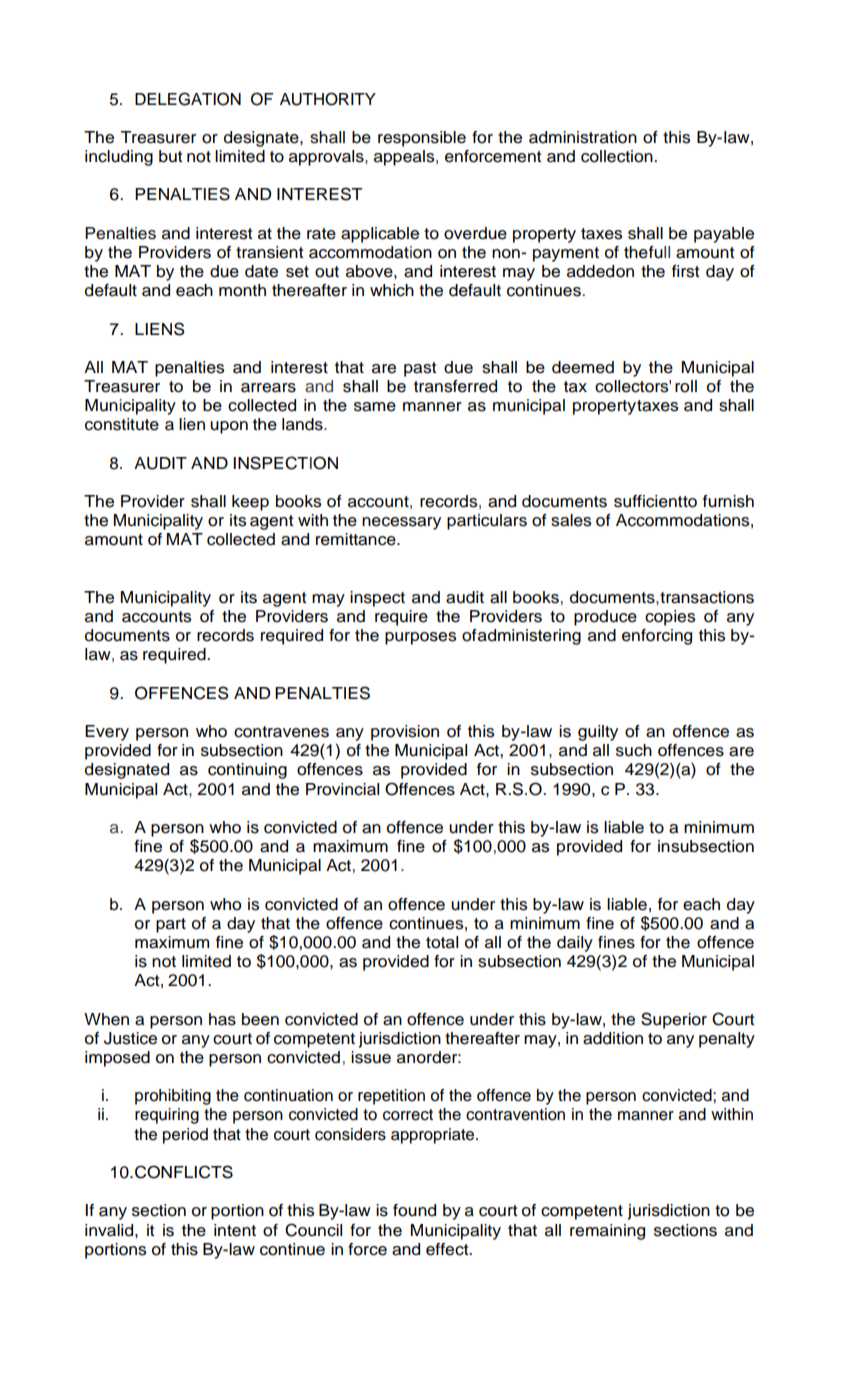  I want to click on responsible, so click(422, 139).
